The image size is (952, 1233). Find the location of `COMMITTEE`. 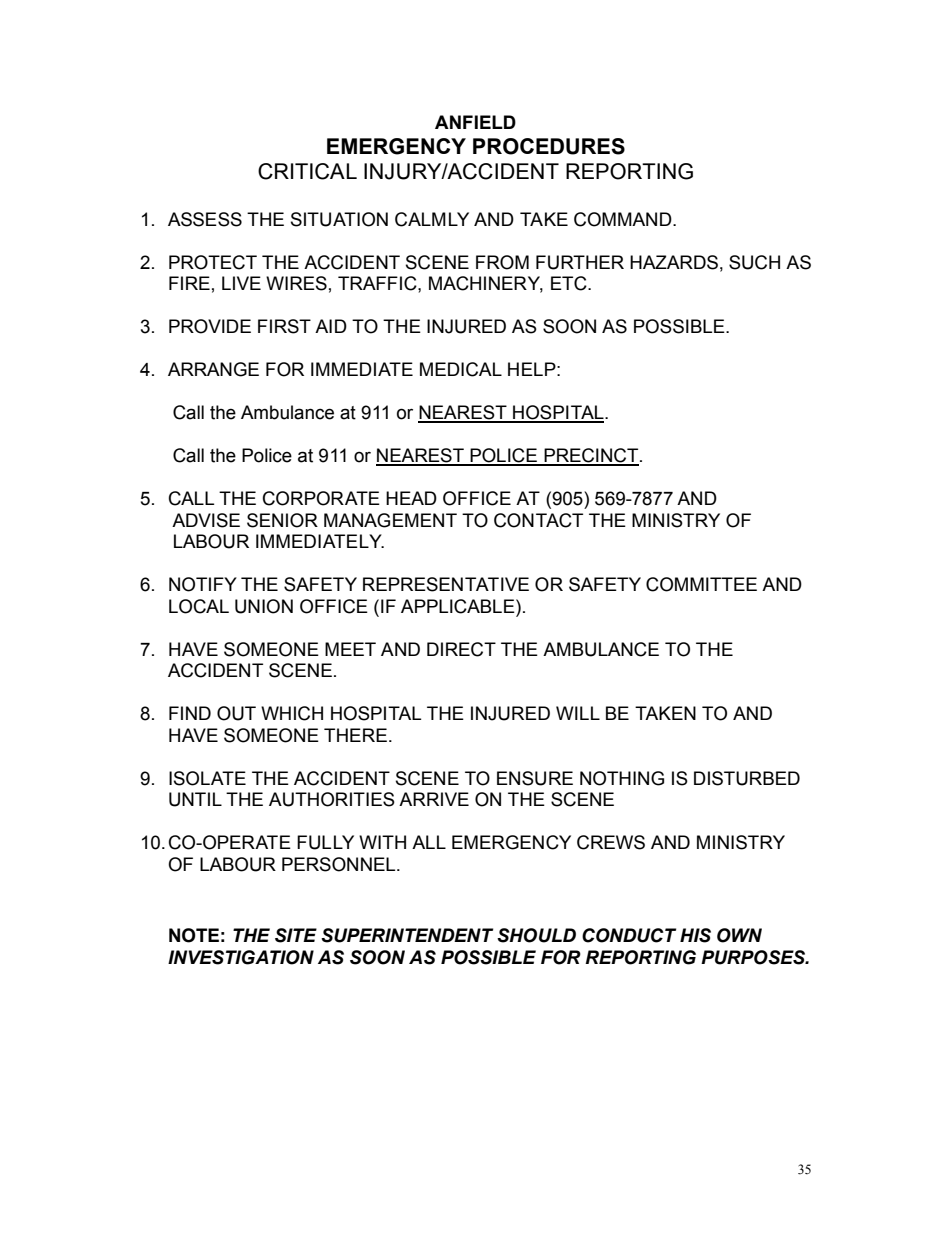

COMMITTEE is located at coordinates (701, 584).
